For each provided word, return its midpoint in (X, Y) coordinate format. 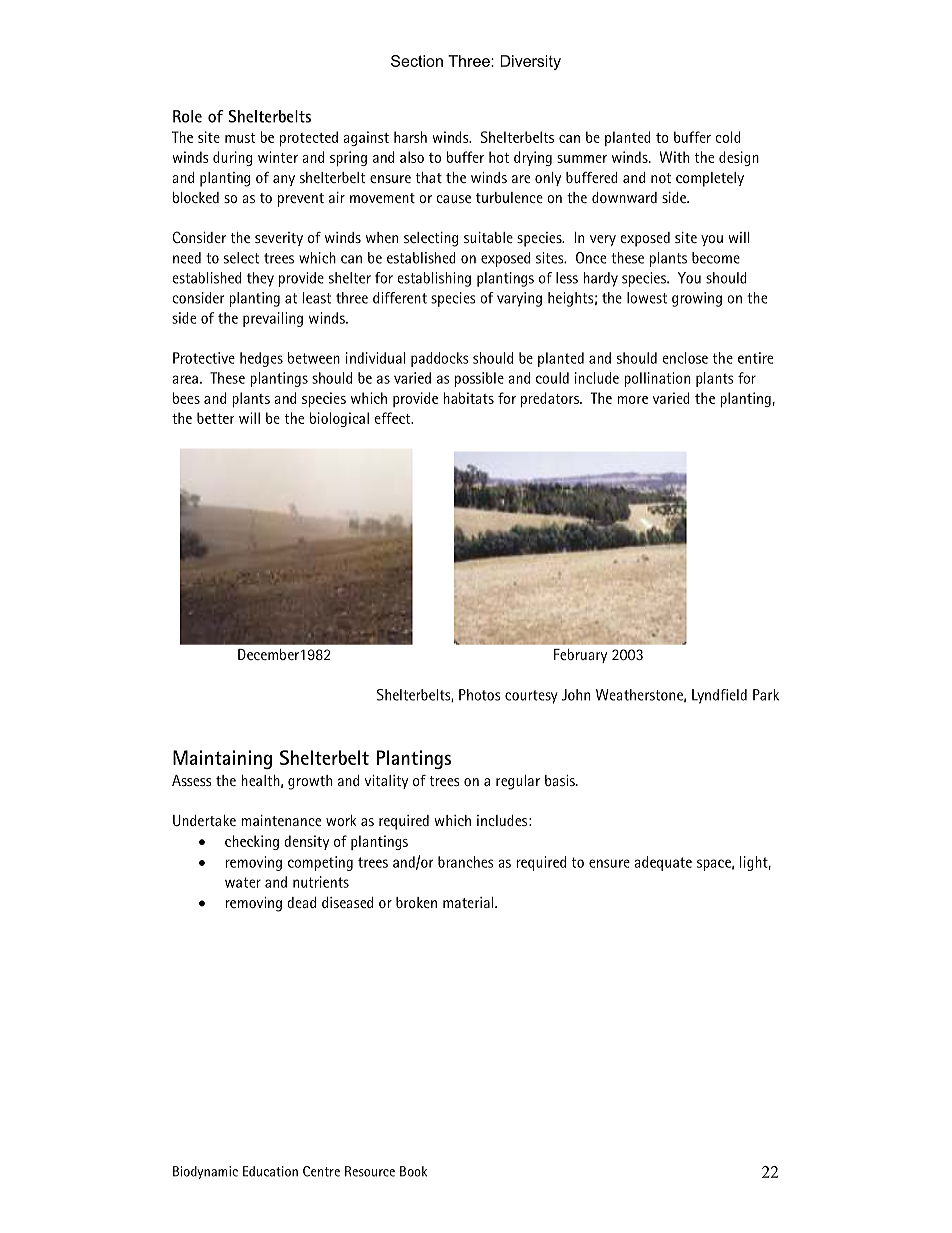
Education (270, 1171)
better (216, 418)
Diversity (530, 62)
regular (518, 782)
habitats (468, 398)
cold (728, 137)
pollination (657, 379)
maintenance (281, 820)
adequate (663, 863)
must (240, 138)
